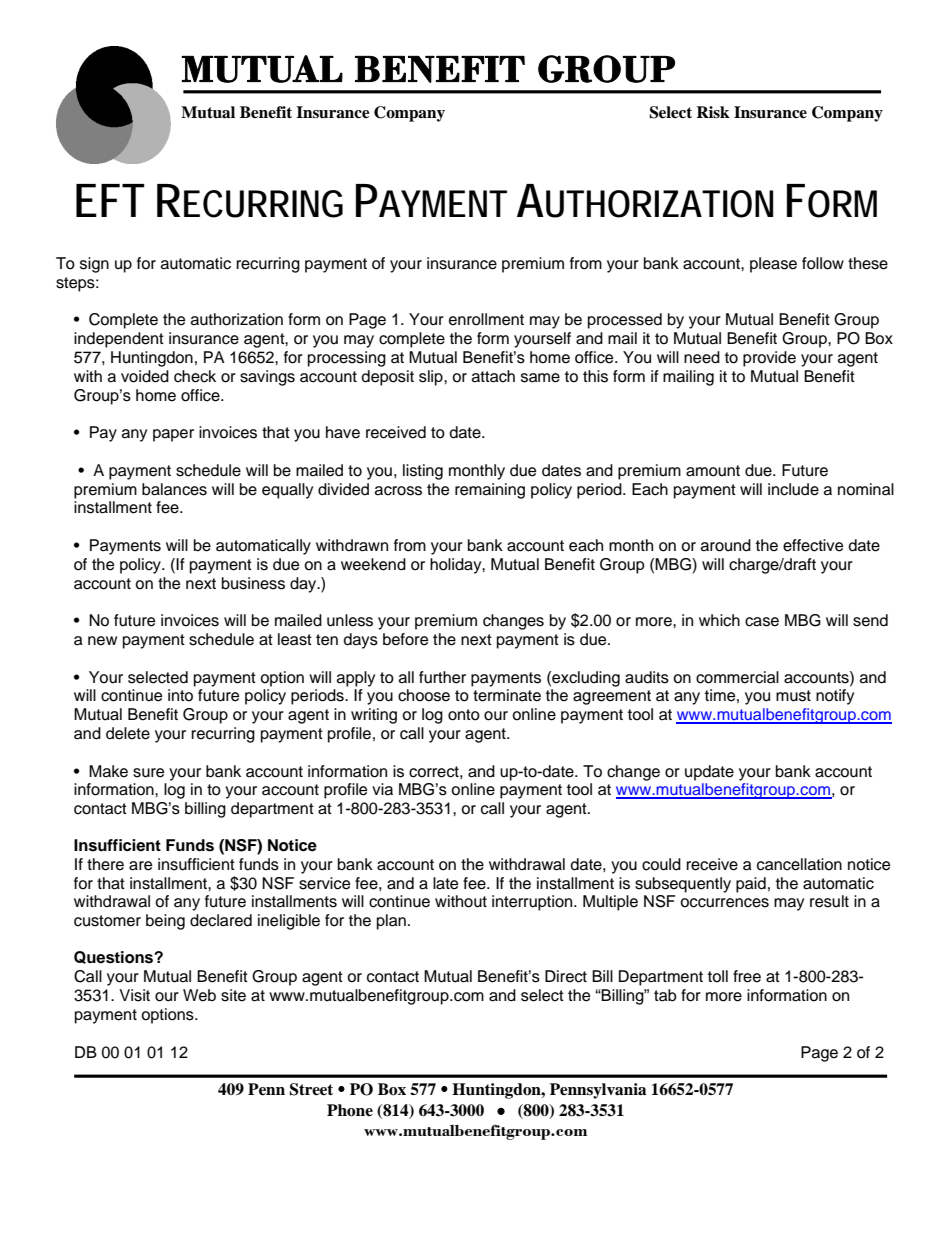 The height and width of the page is (1233, 952). I want to click on free, so click(747, 976).
